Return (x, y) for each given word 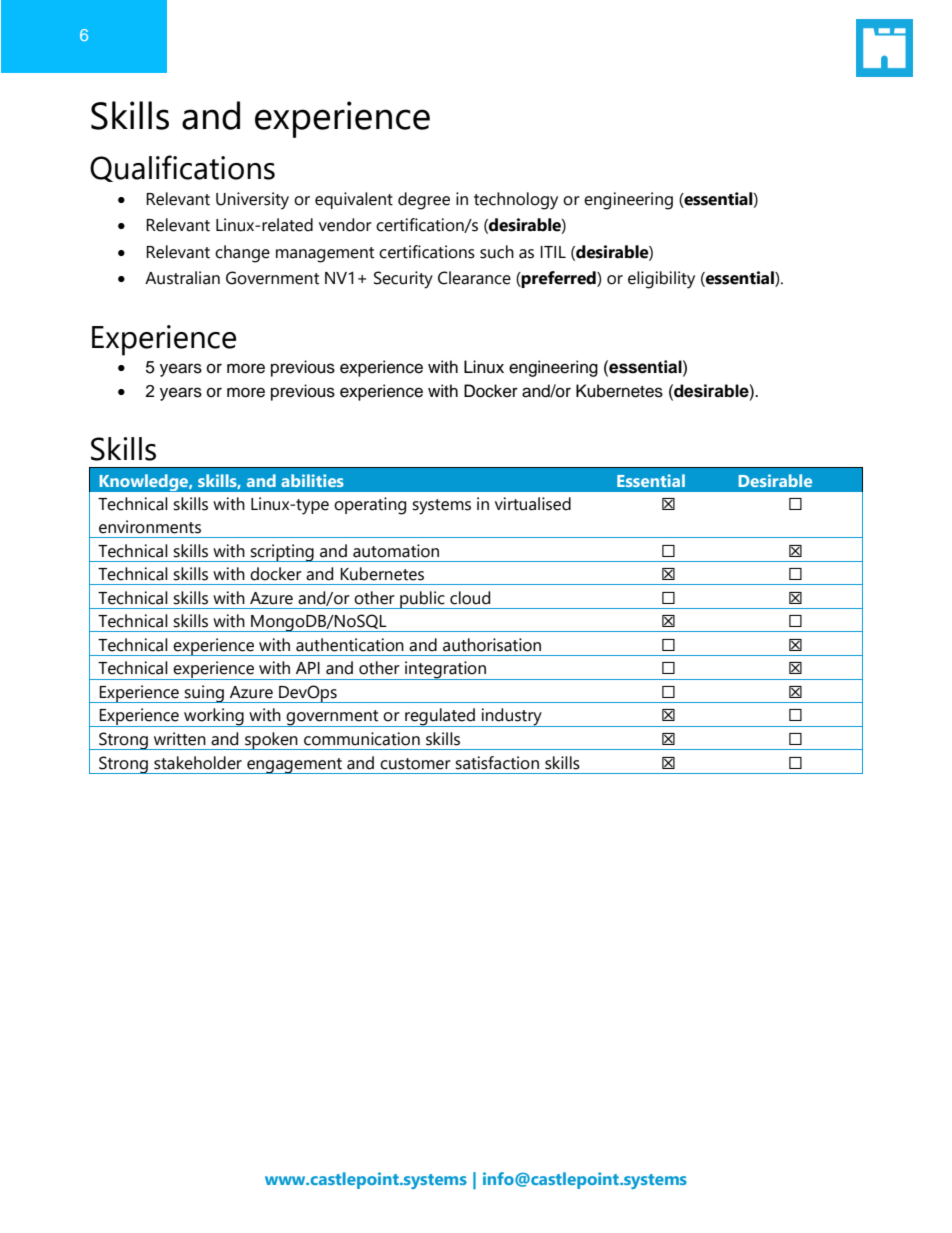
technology (516, 201)
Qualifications (182, 168)
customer (415, 764)
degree (424, 201)
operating (370, 506)
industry (512, 717)
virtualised (533, 504)
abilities (312, 480)
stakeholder (198, 763)
